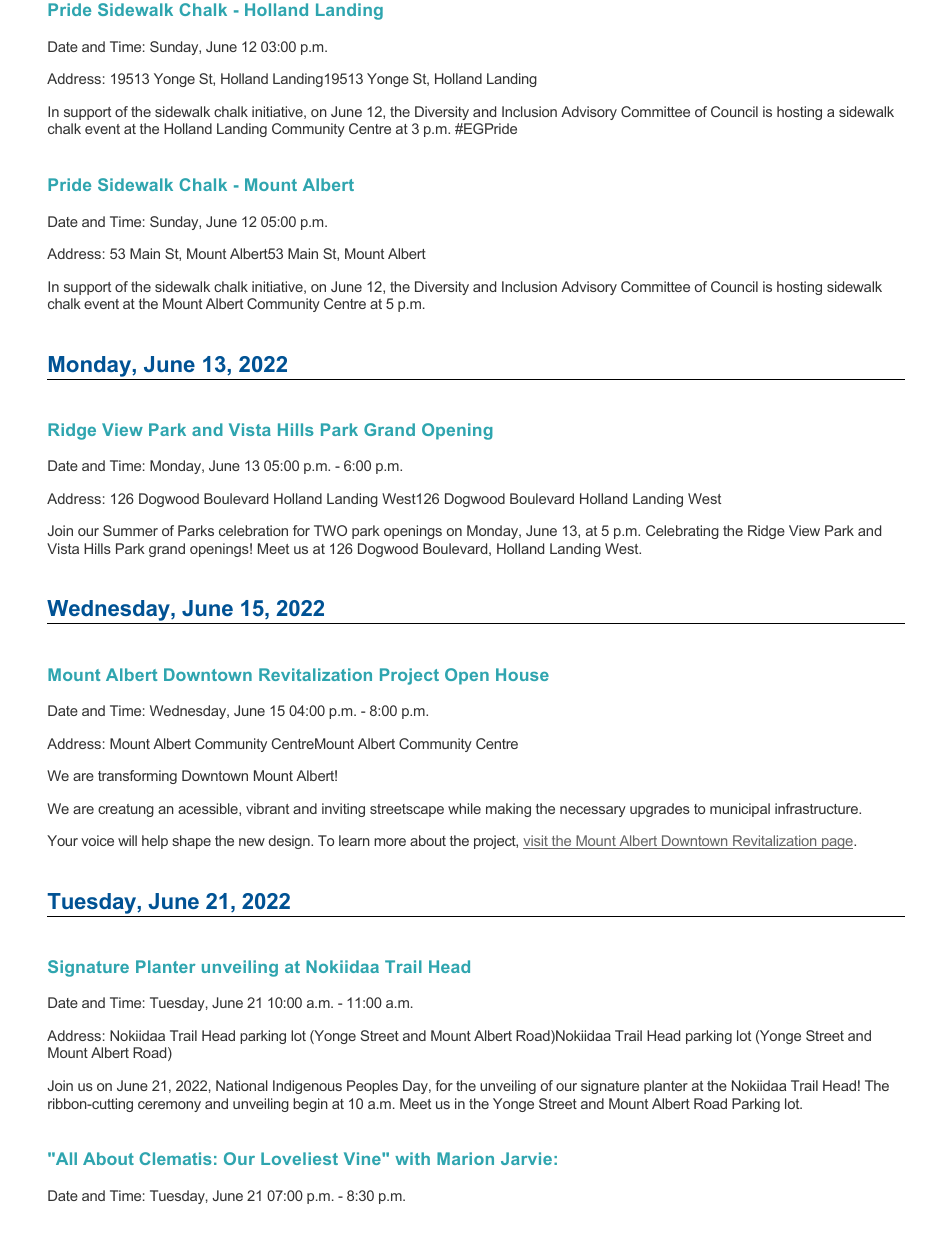 Image resolution: width=952 pixels, height=1233 pixels. Describe the element at coordinates (155, 842) in the screenshot. I see `help` at that location.
